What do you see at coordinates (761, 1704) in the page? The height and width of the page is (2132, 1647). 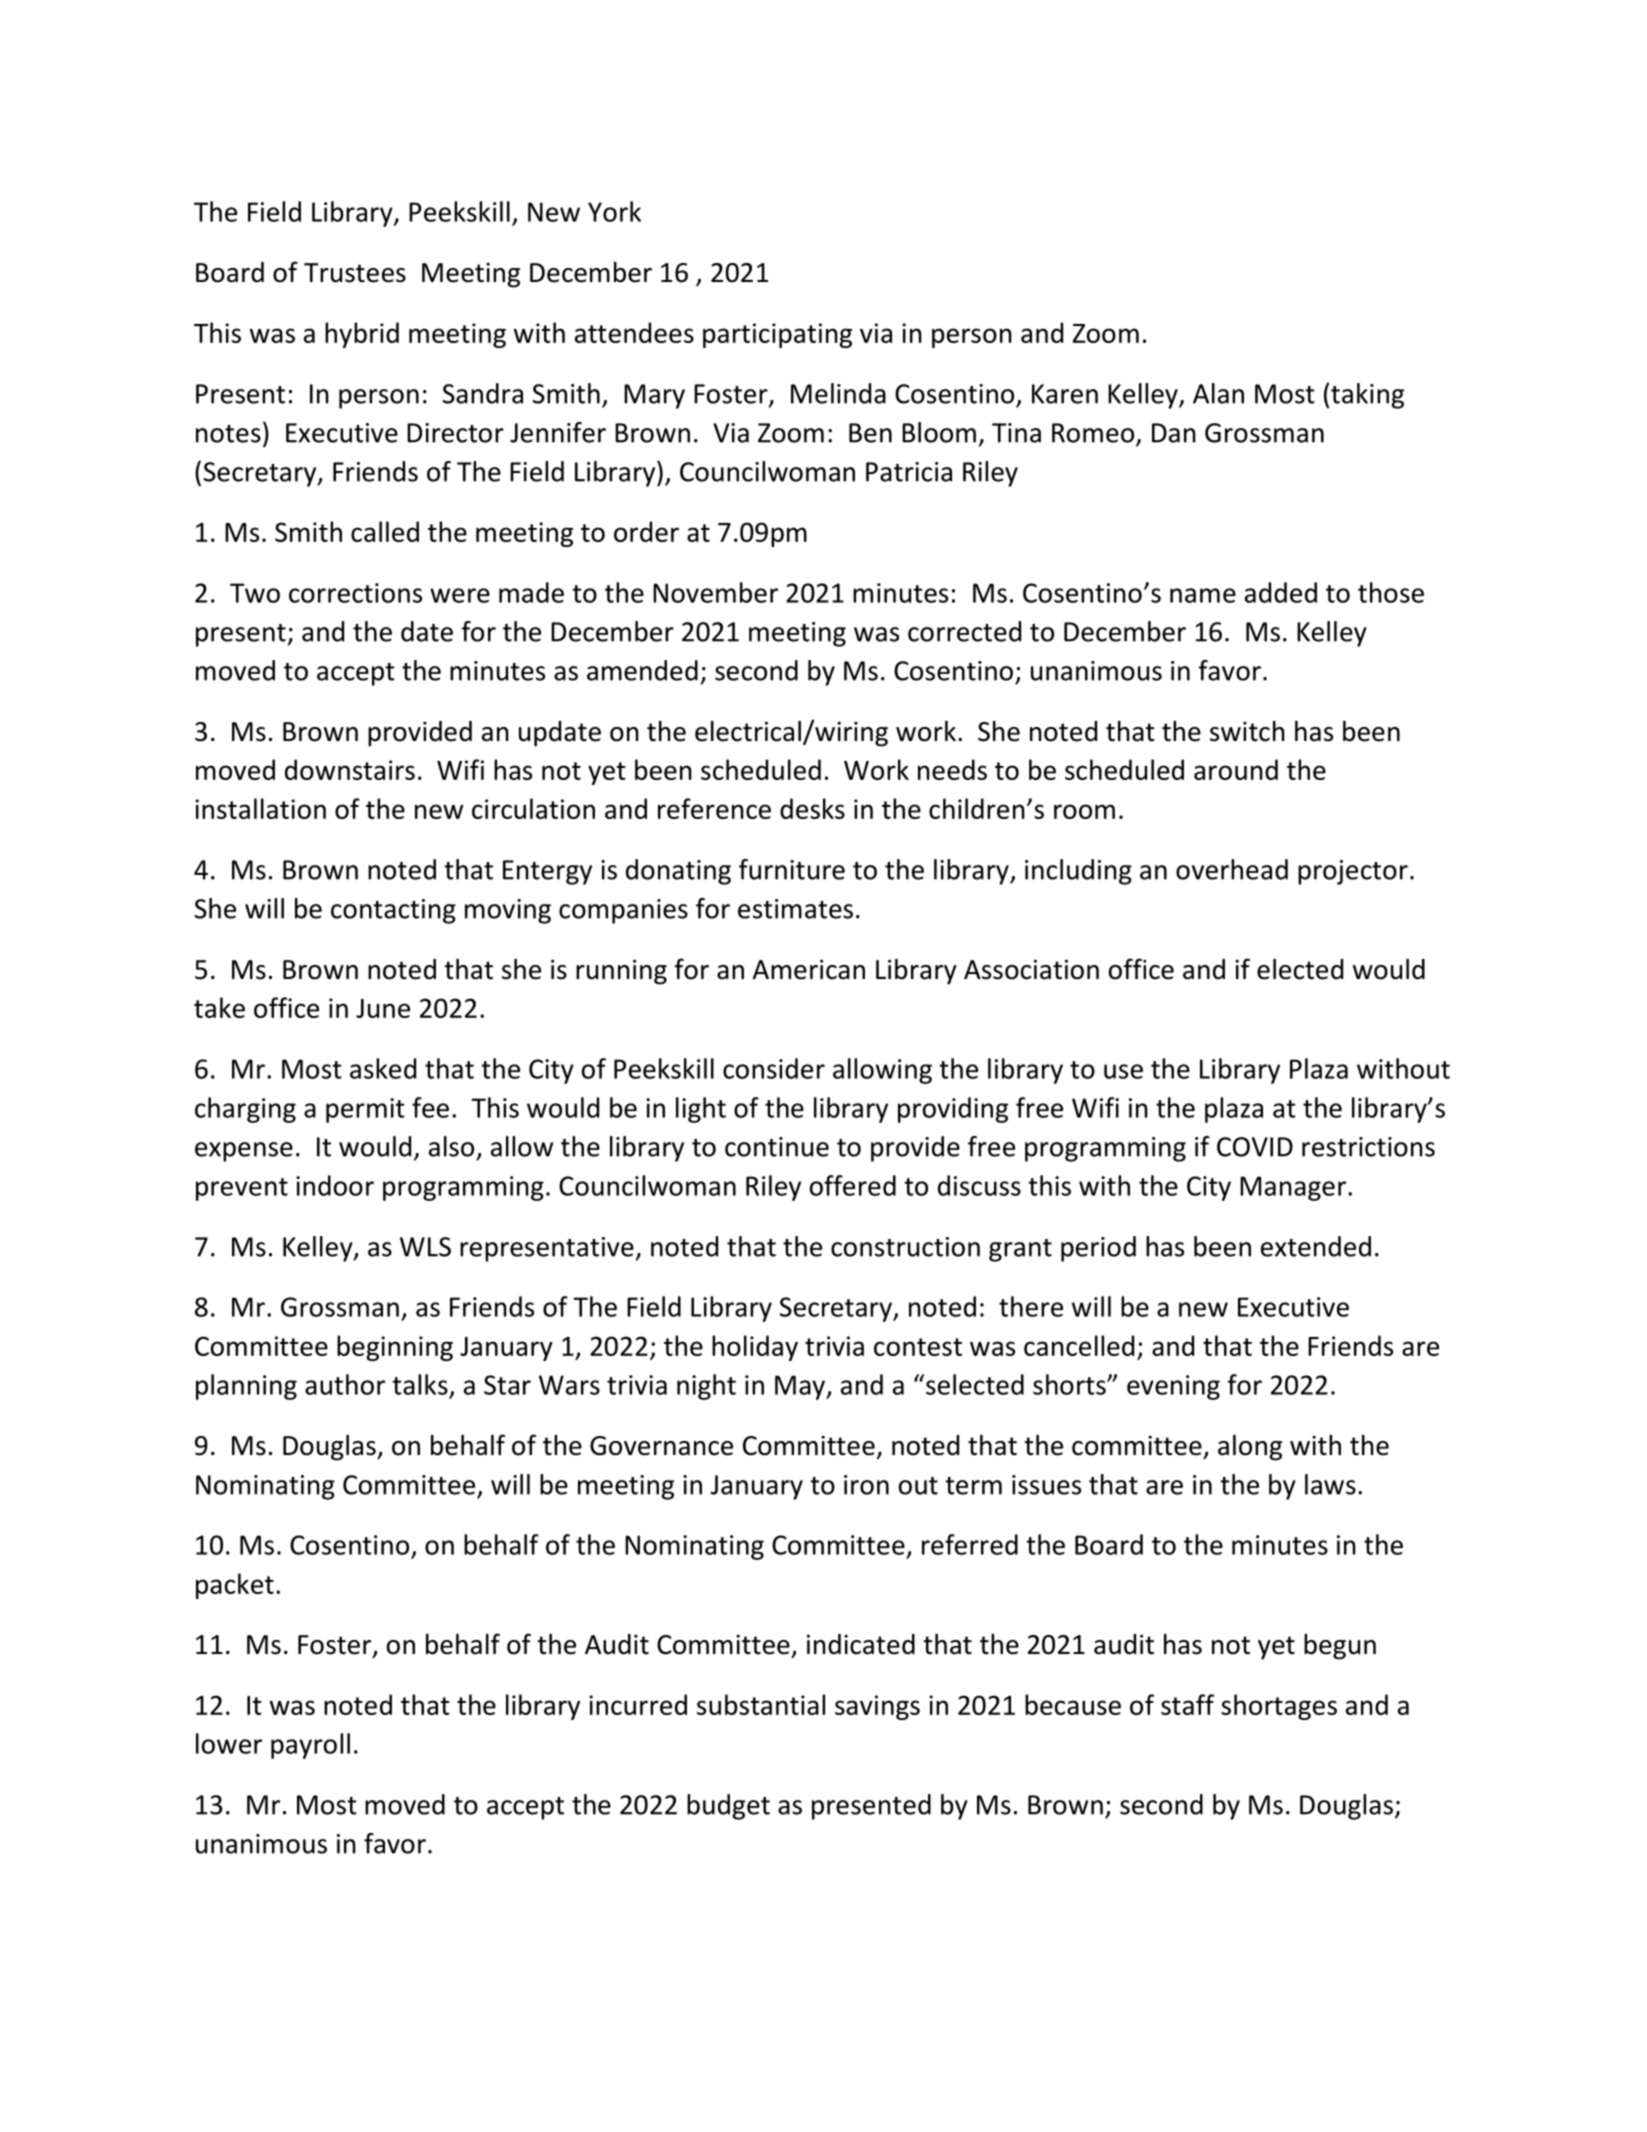 I see `substantial` at bounding box center [761, 1704].
